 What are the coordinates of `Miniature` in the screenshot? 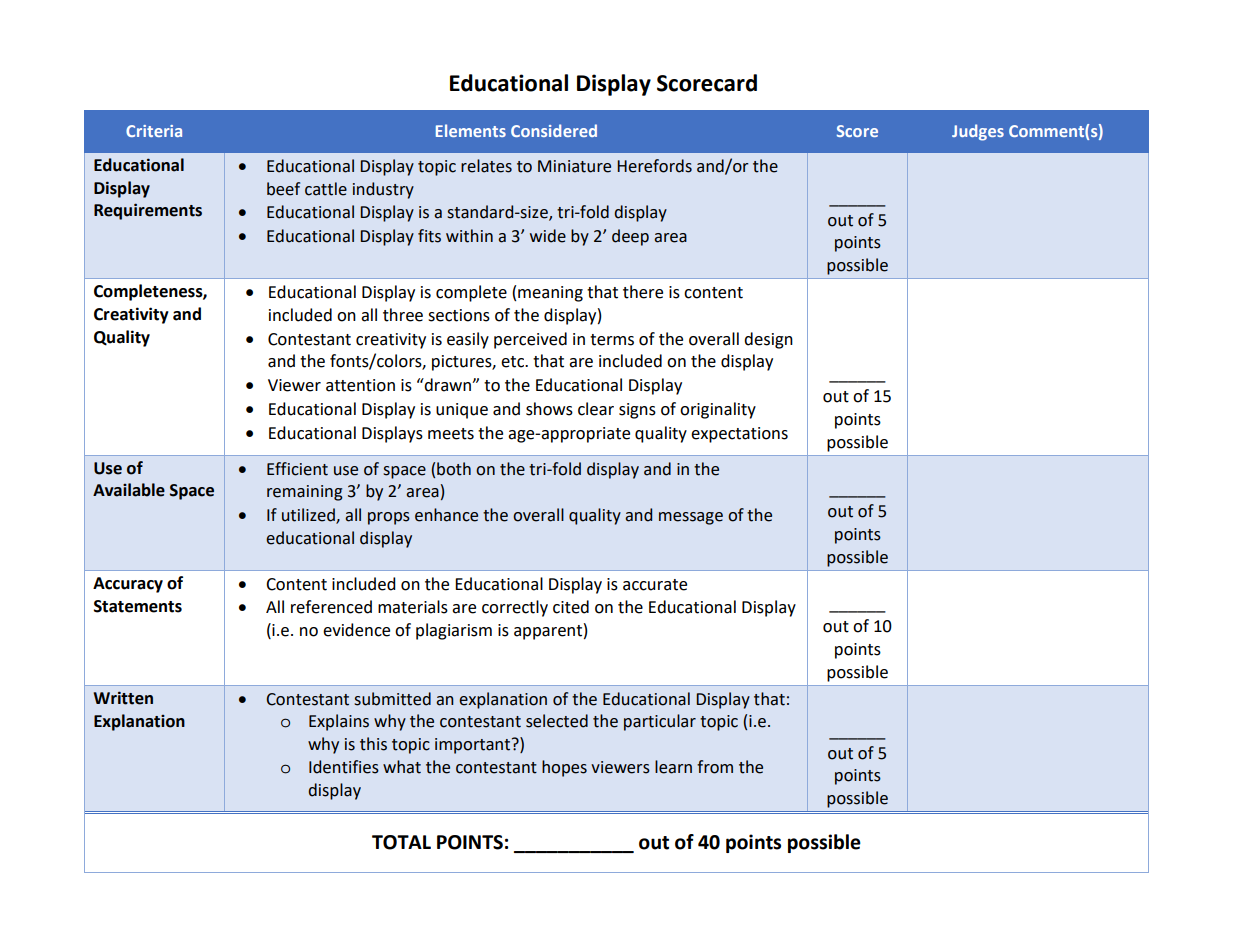 It's located at (574, 166).
